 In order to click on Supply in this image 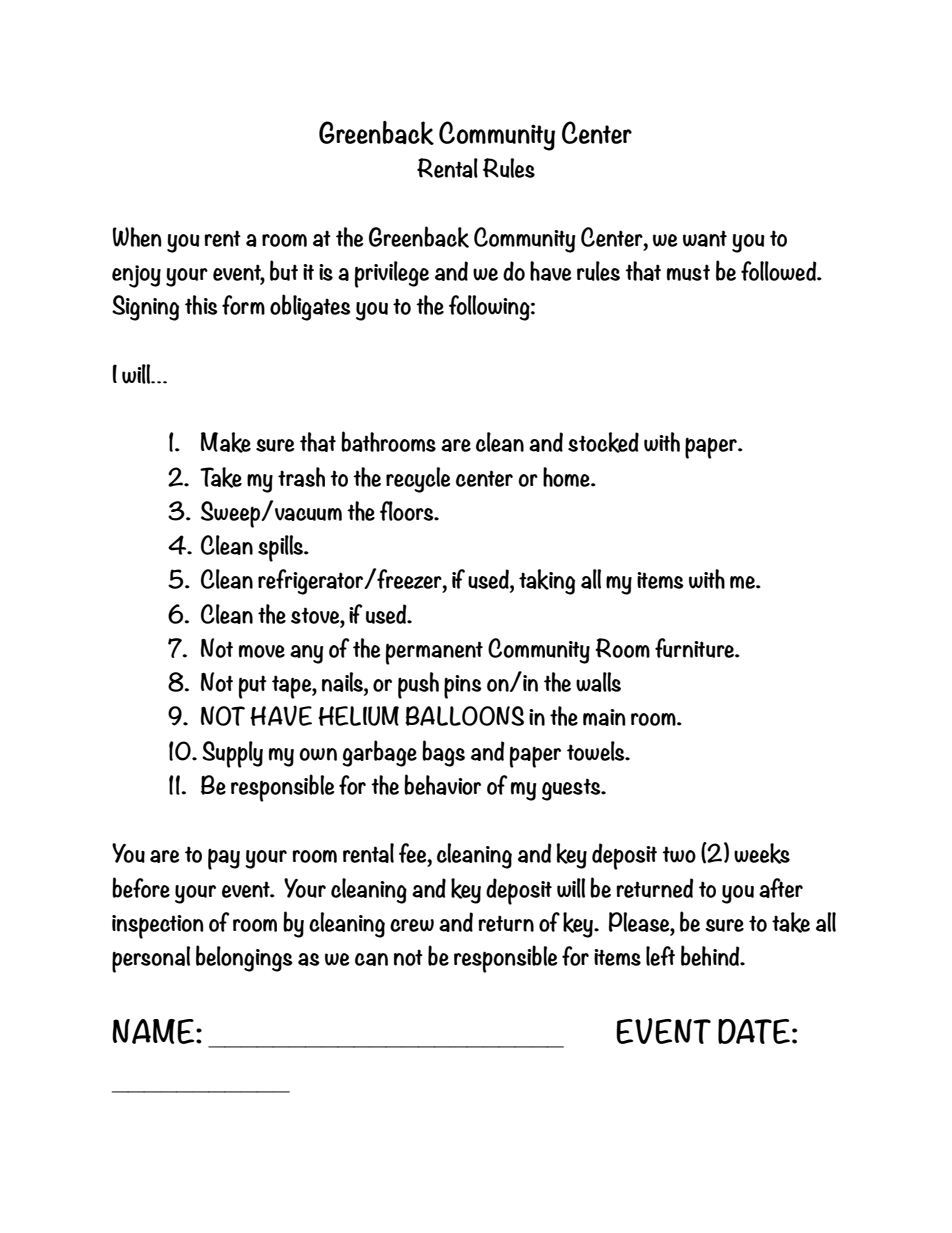, I will do `click(232, 754)`.
